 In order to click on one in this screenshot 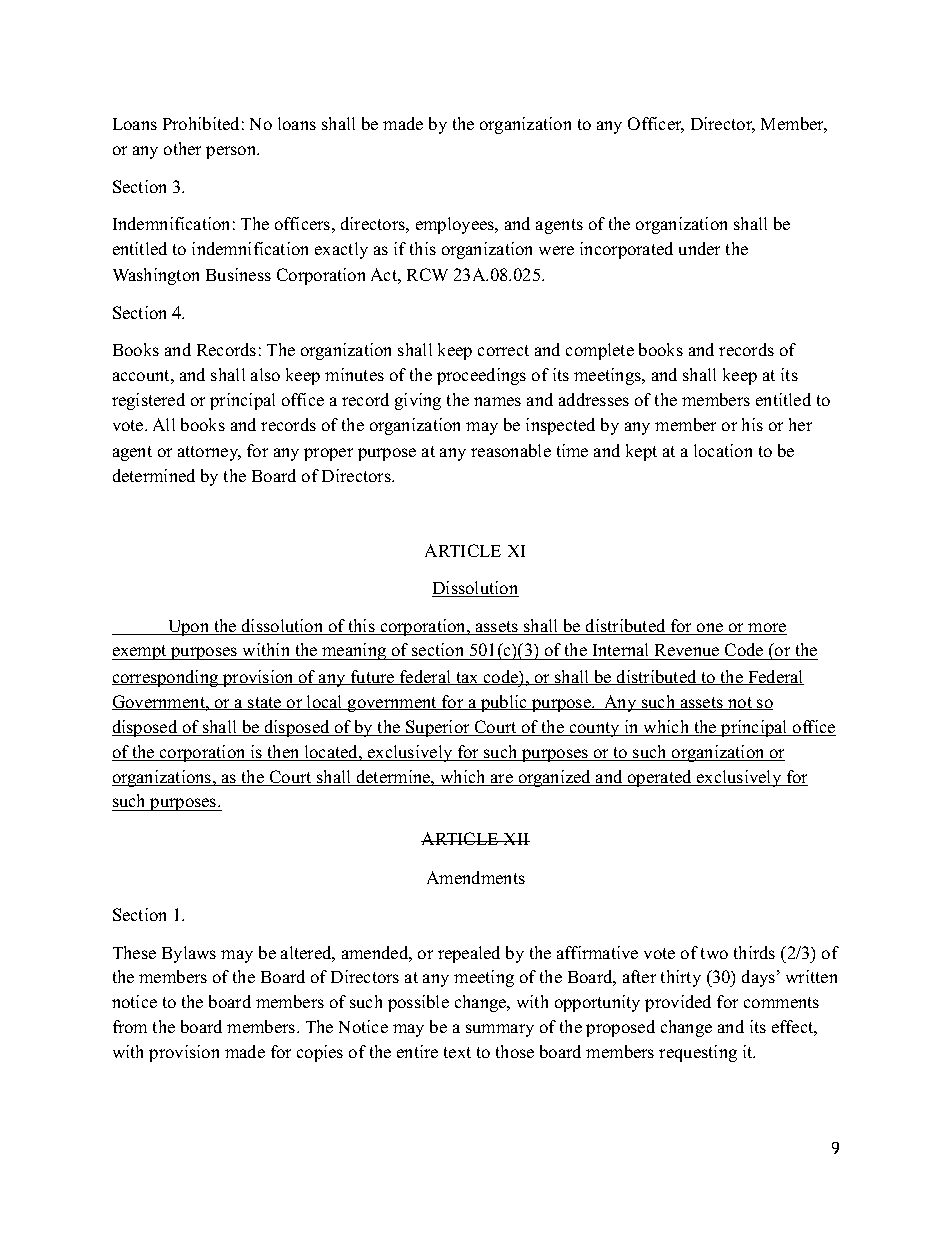, I will do `click(710, 629)`.
